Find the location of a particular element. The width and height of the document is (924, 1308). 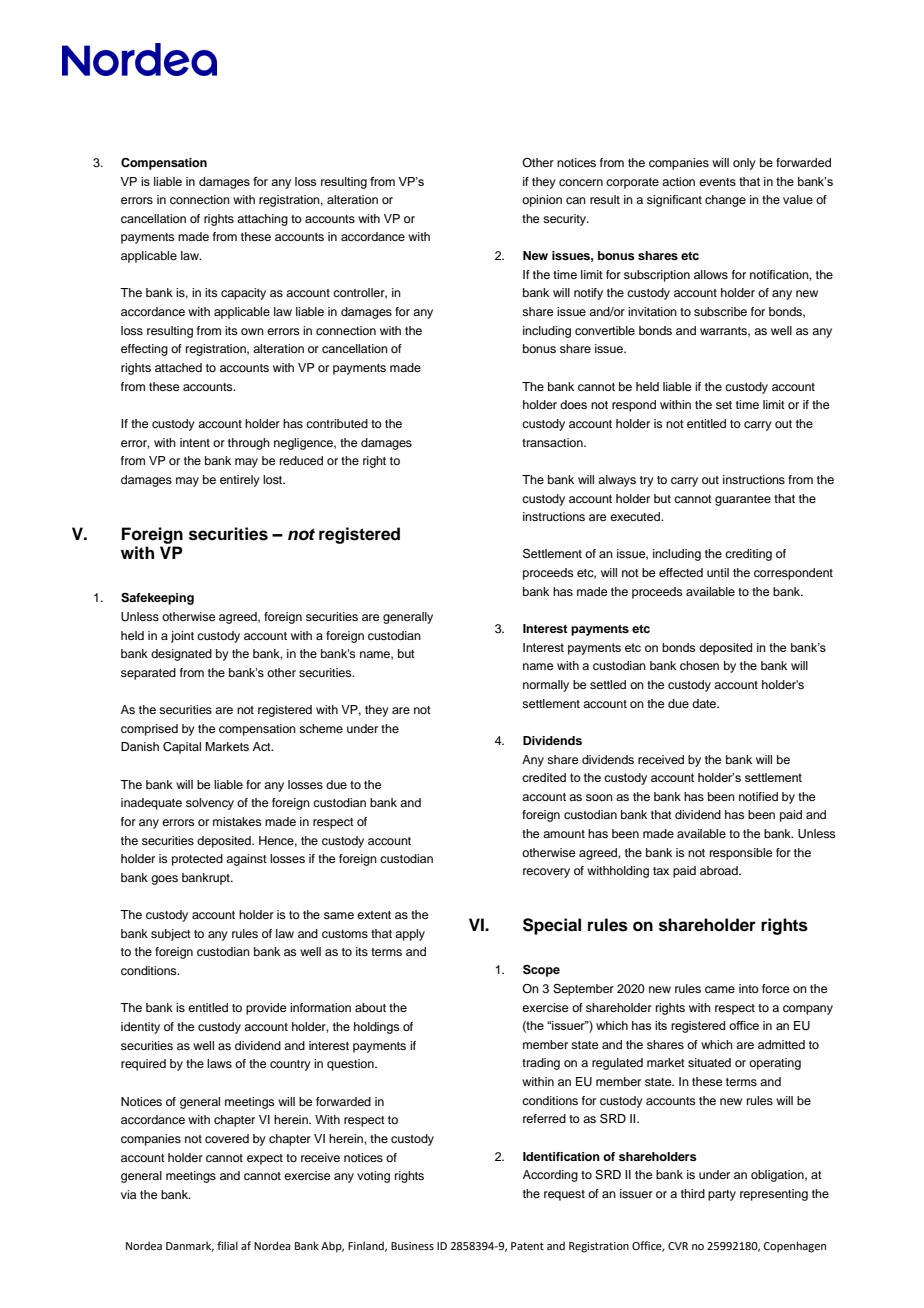

subscribe is located at coordinates (720, 311).
